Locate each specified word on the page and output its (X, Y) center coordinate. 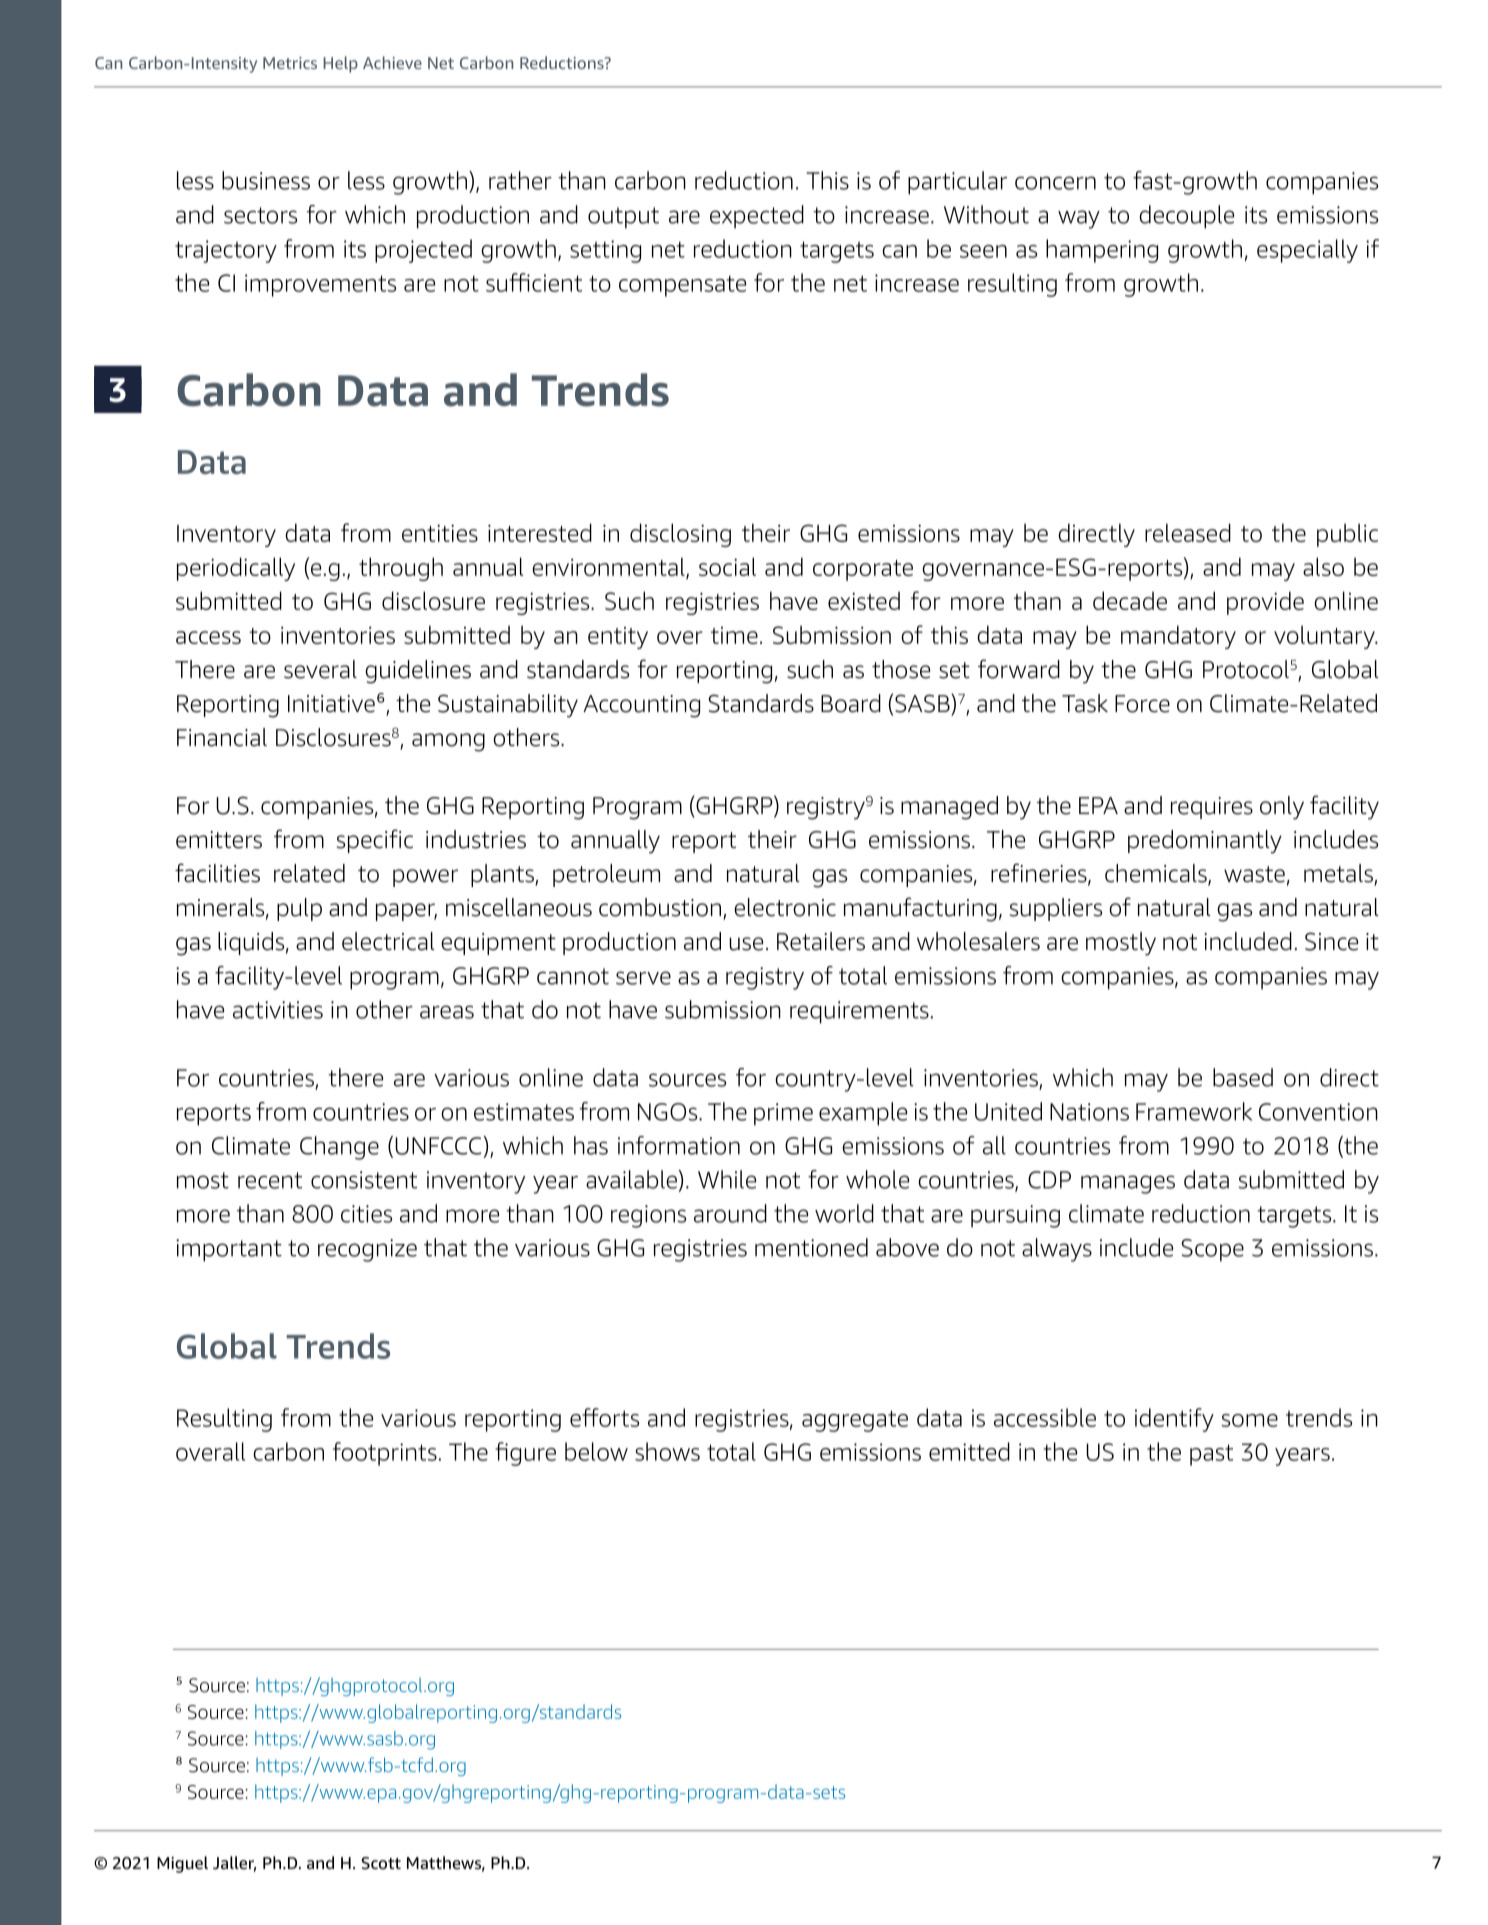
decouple (1186, 217)
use (746, 944)
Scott (381, 1863)
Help (340, 64)
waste (1254, 874)
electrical (388, 941)
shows (667, 1451)
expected (757, 217)
